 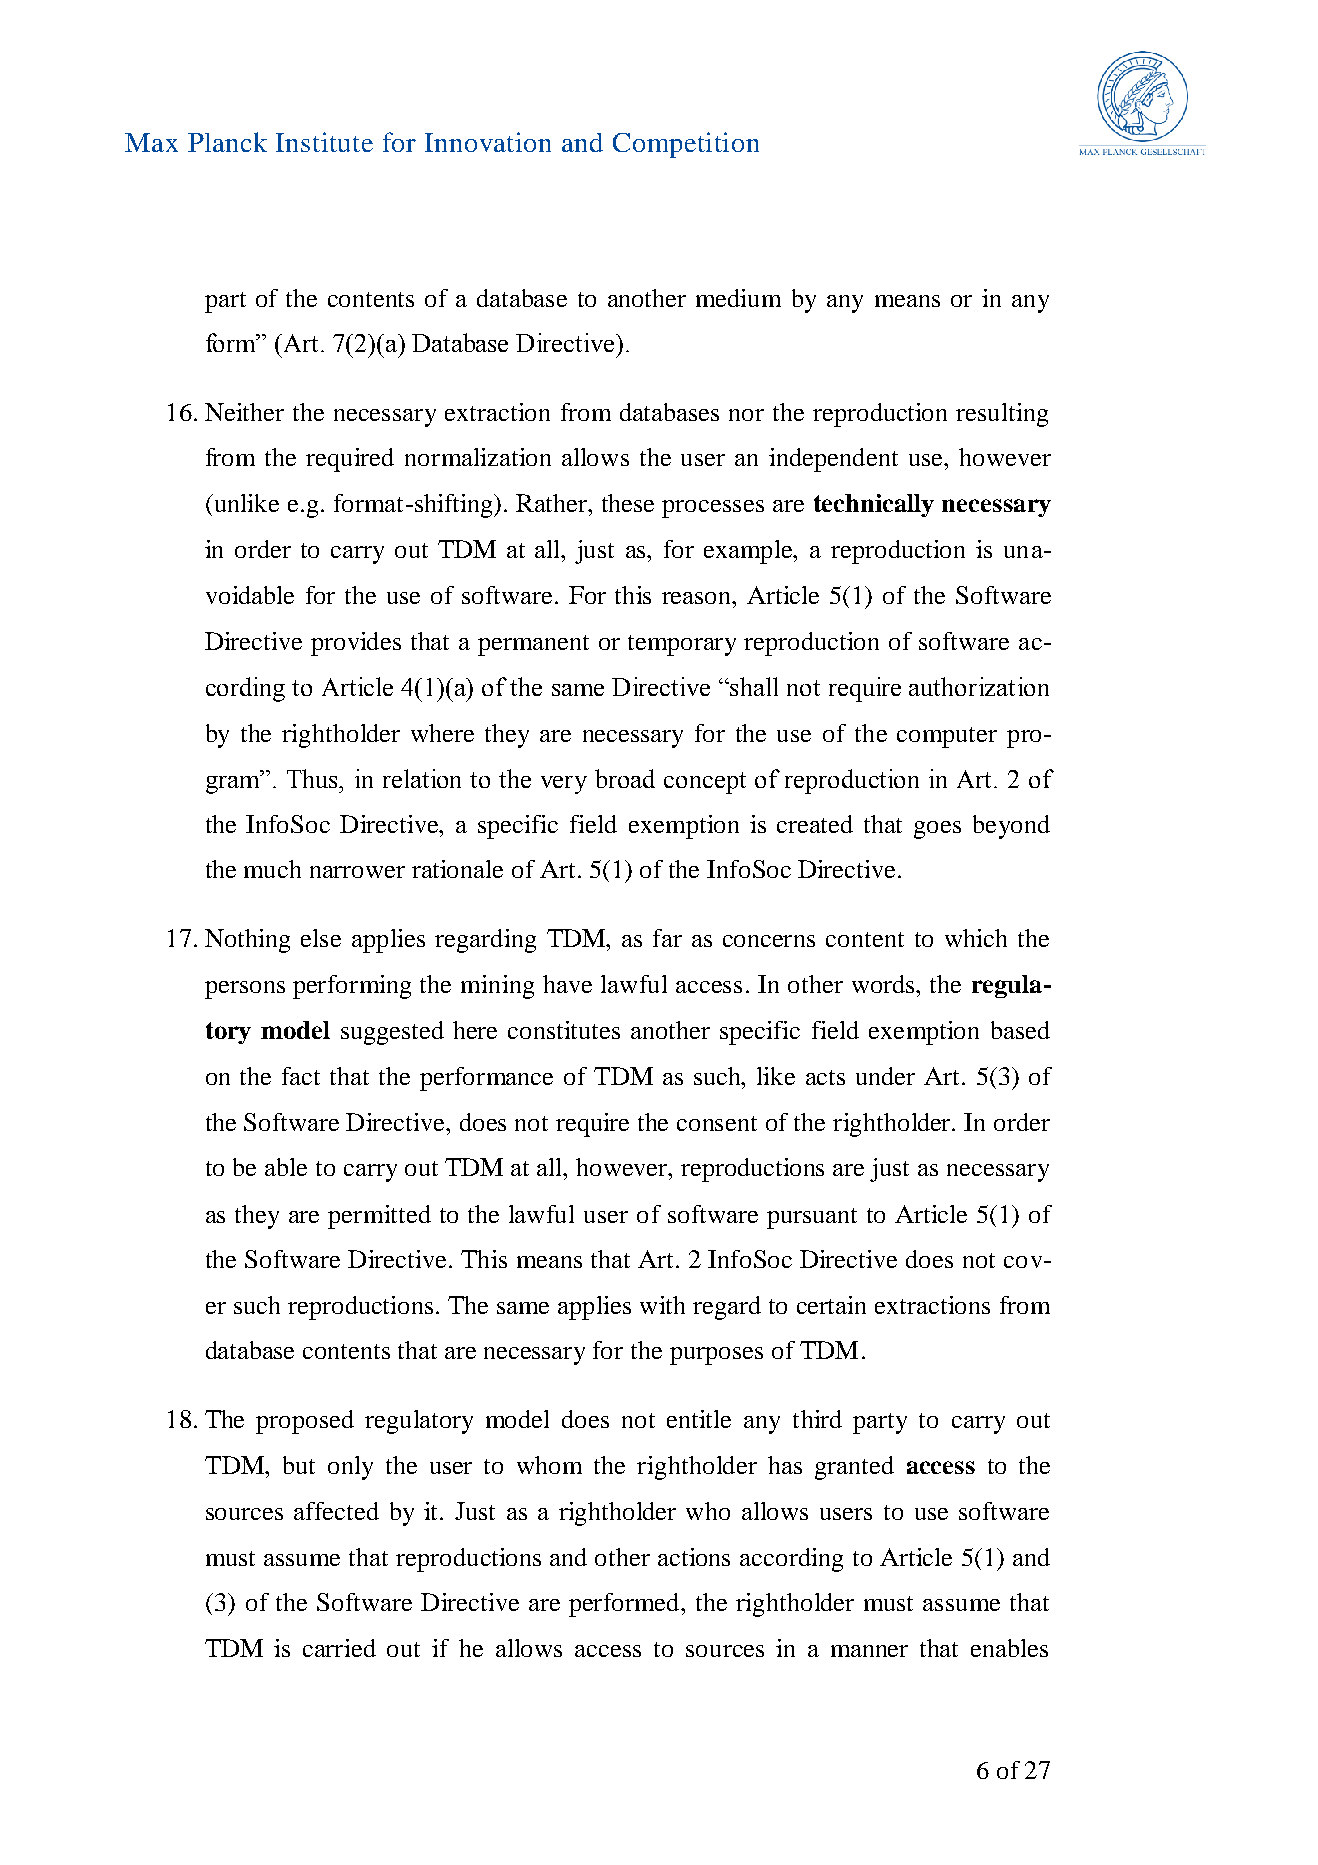 I want to click on permanent, so click(x=533, y=645).
